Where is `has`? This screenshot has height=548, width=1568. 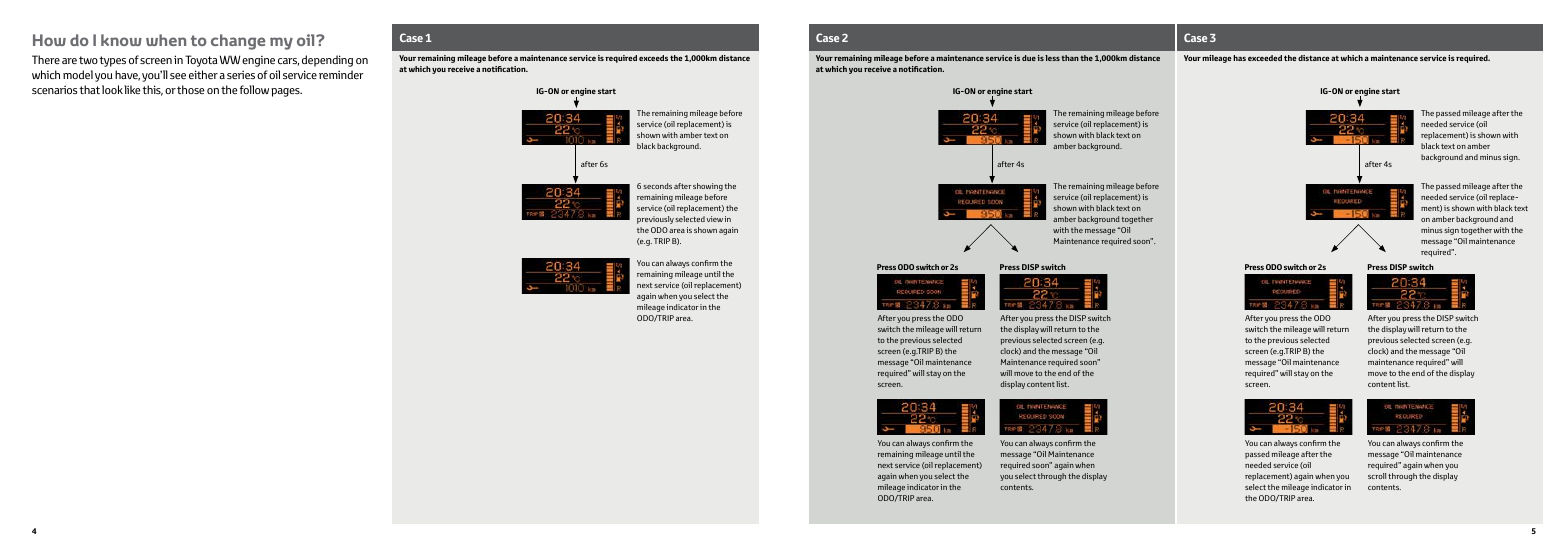 has is located at coordinates (1239, 58).
